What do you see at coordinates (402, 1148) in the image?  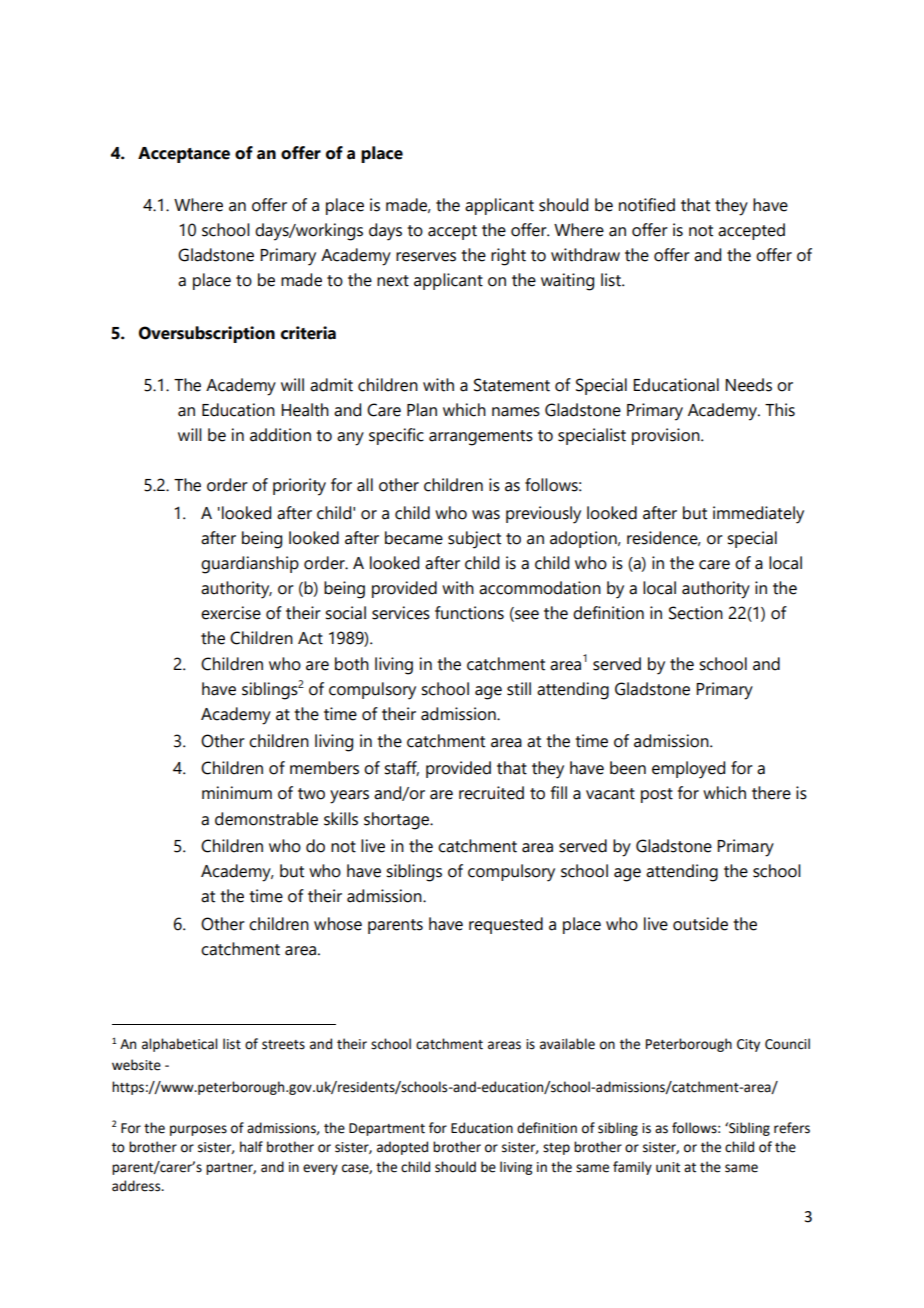 I see `adopted` at bounding box center [402, 1148].
